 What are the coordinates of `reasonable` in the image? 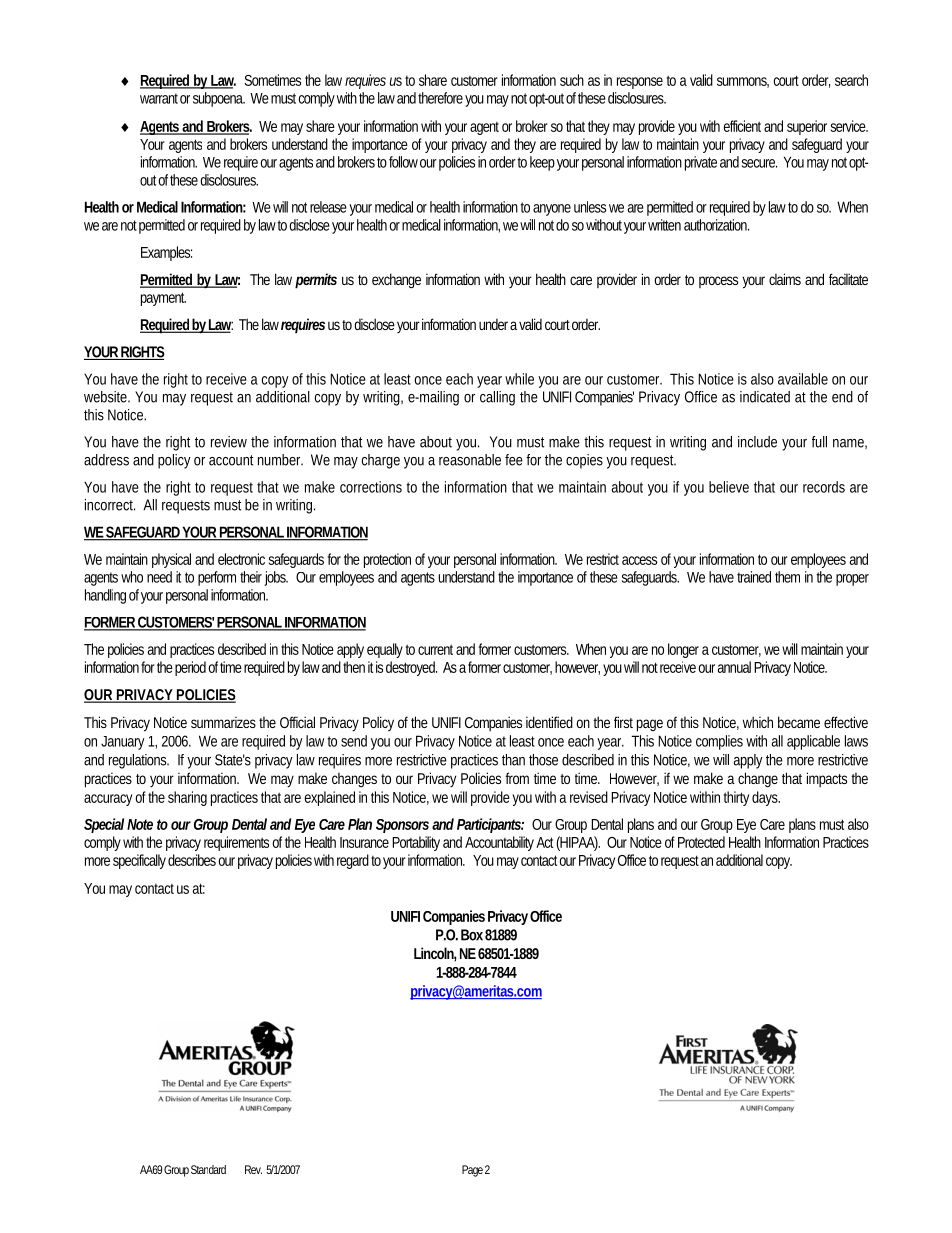 It's located at (470, 460).
